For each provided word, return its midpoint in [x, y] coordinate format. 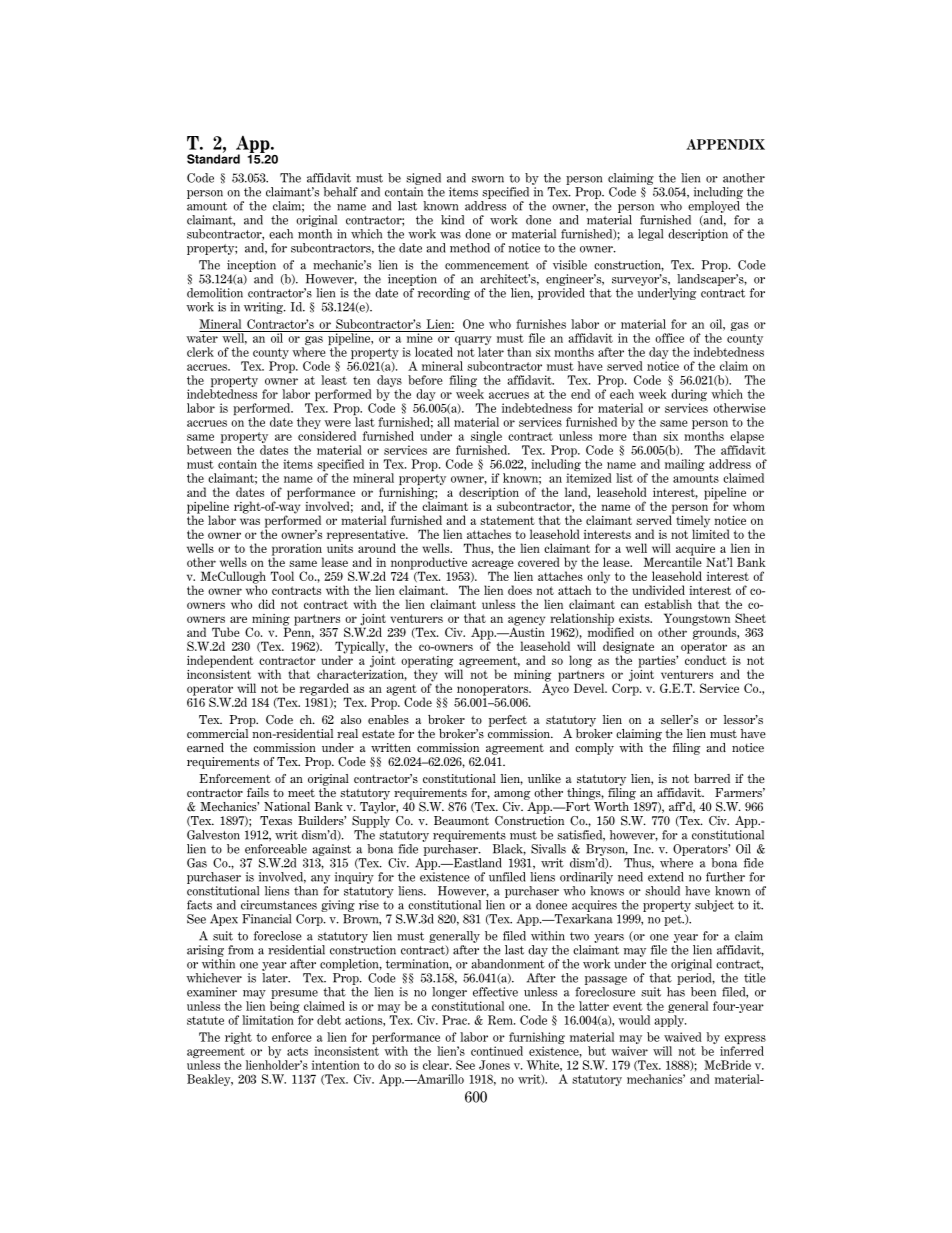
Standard [213, 158]
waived [683, 1037]
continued [497, 1051]
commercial [219, 732]
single [486, 438]
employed [714, 207]
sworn [488, 179]
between [209, 450]
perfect [508, 721]
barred [712, 778]
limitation [268, 1020]
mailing [685, 465]
